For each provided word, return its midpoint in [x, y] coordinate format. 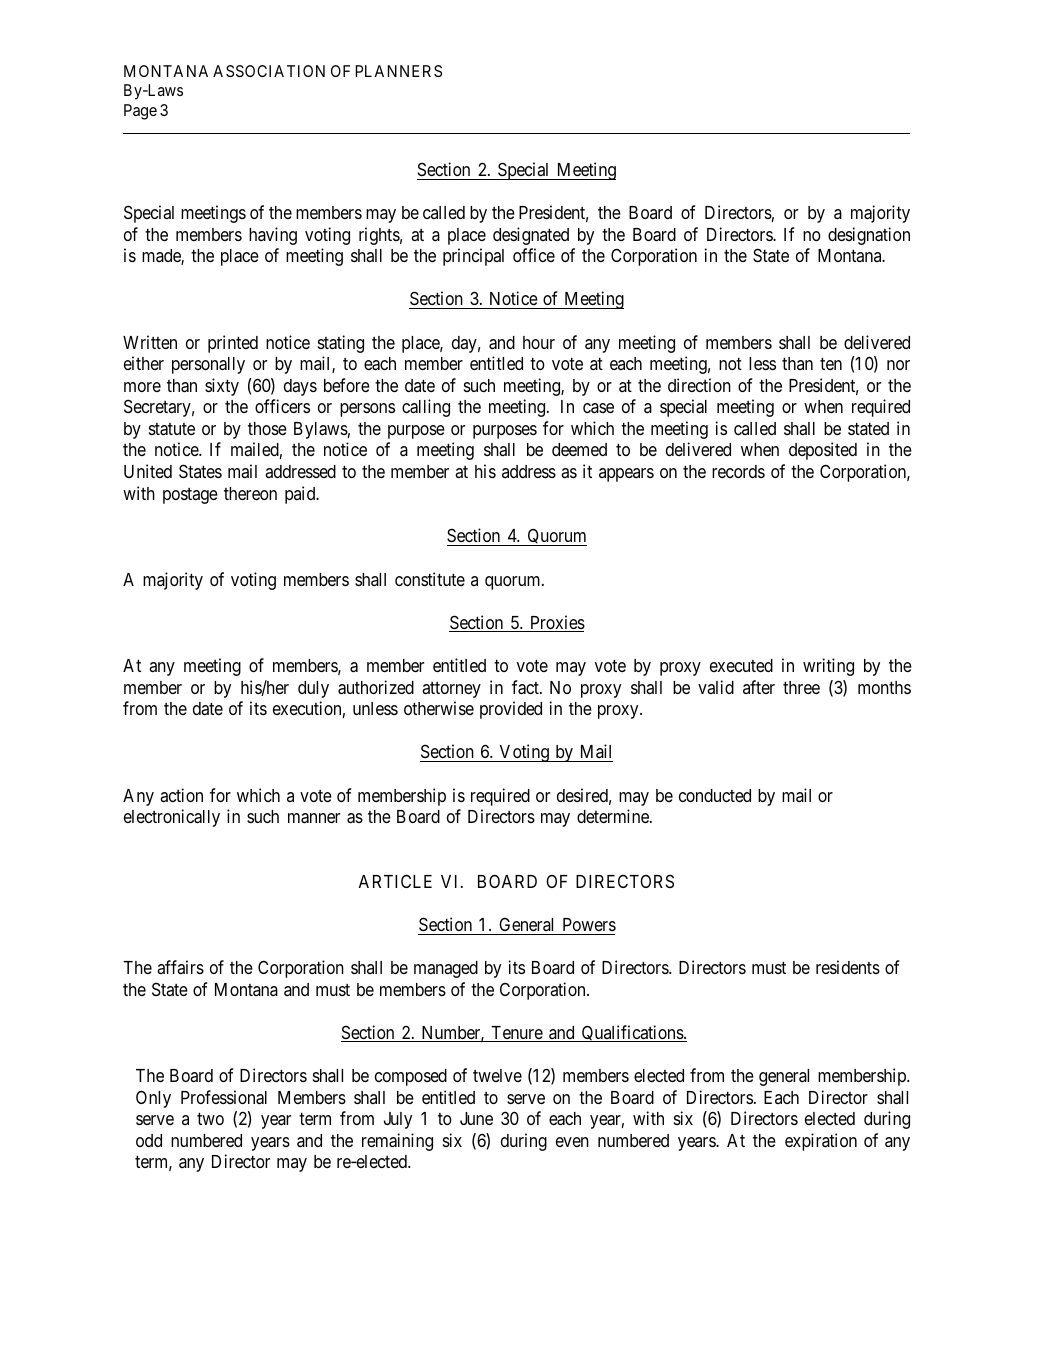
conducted [715, 795]
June [476, 1118]
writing [828, 667]
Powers [589, 924]
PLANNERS [398, 71]
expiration [821, 1142]
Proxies [556, 623]
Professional [224, 1097]
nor [898, 365]
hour [539, 342]
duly [313, 689]
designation [869, 236]
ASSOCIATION [269, 71]
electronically [172, 818]
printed [233, 344]
